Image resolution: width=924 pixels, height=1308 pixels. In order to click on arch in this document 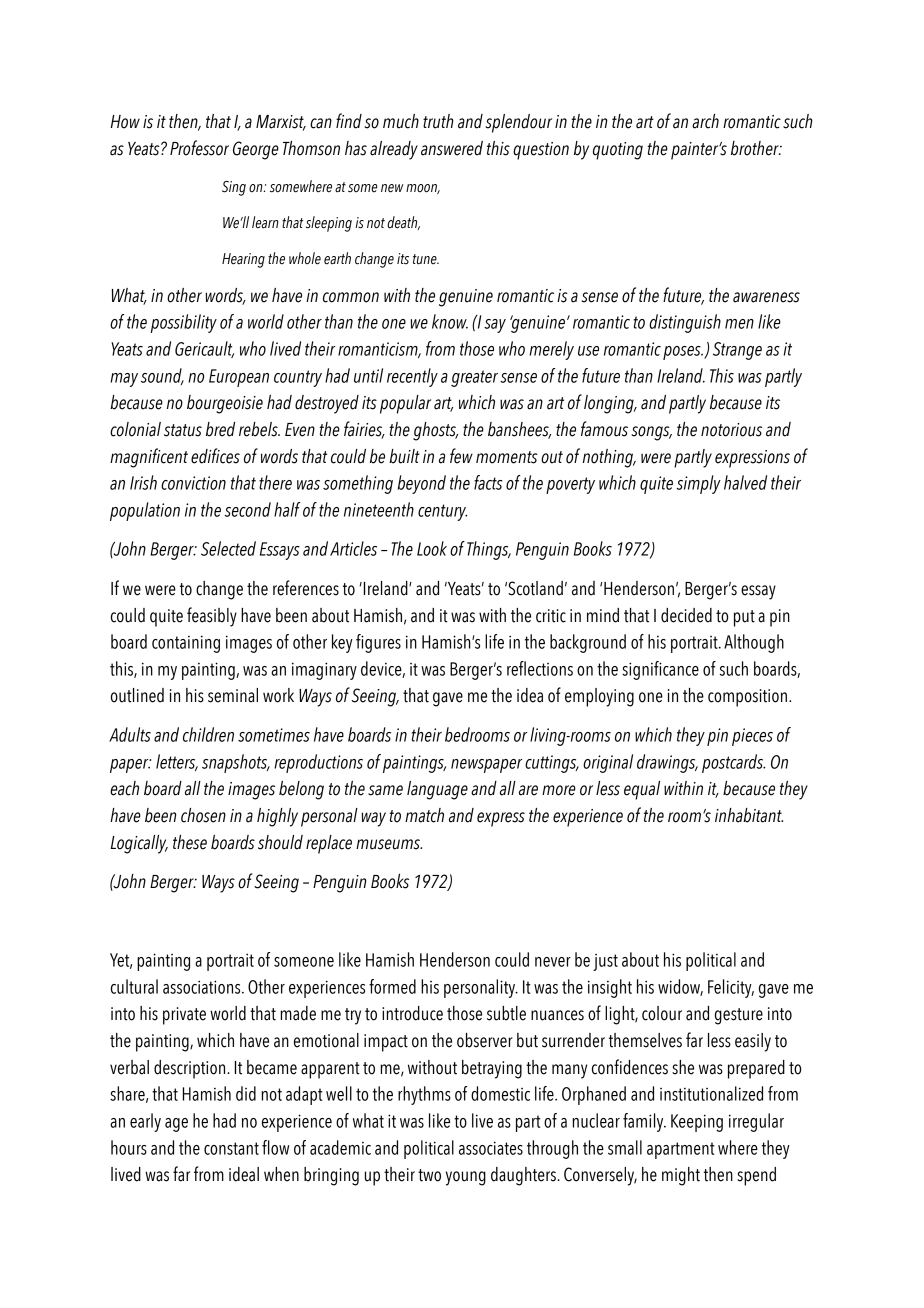, I will do `click(705, 121)`.
